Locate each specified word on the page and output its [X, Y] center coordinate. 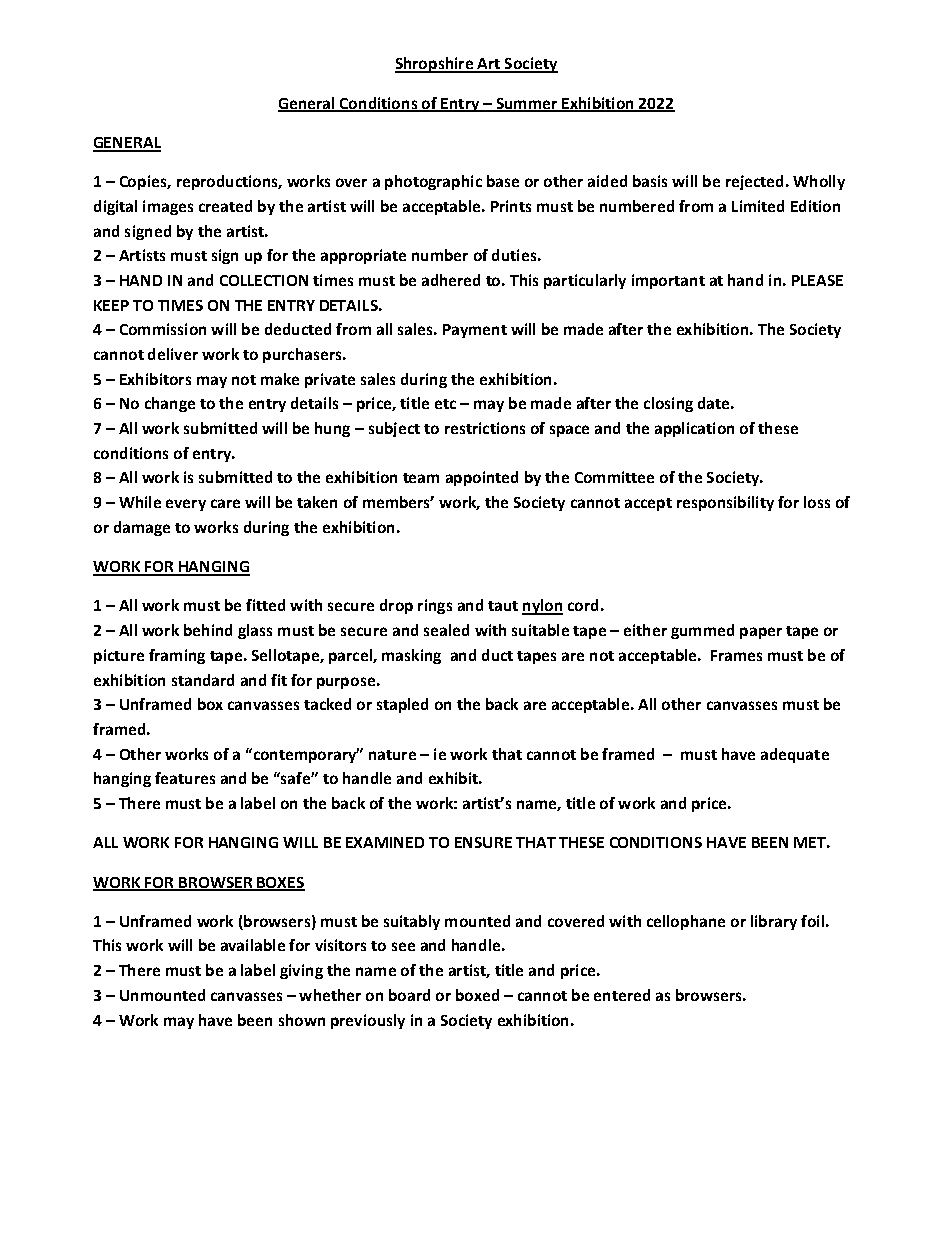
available [253, 945]
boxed [477, 995]
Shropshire [435, 65]
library [774, 922]
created [225, 206]
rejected [754, 182]
